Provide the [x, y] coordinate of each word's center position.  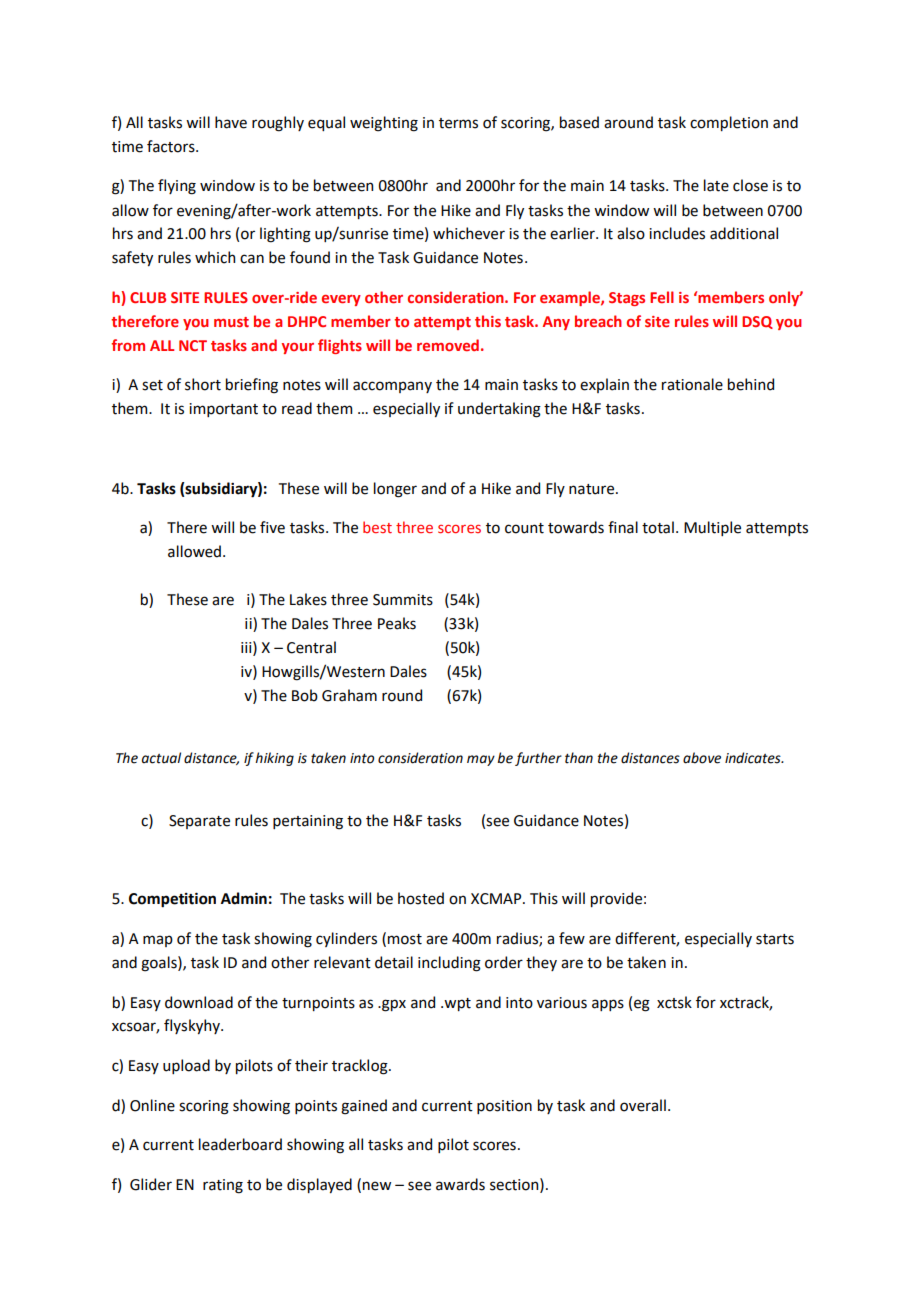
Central [311, 647]
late [716, 185]
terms [458, 123]
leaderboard [240, 1144]
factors [172, 146]
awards [460, 1184]
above [702, 758]
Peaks [397, 623]
